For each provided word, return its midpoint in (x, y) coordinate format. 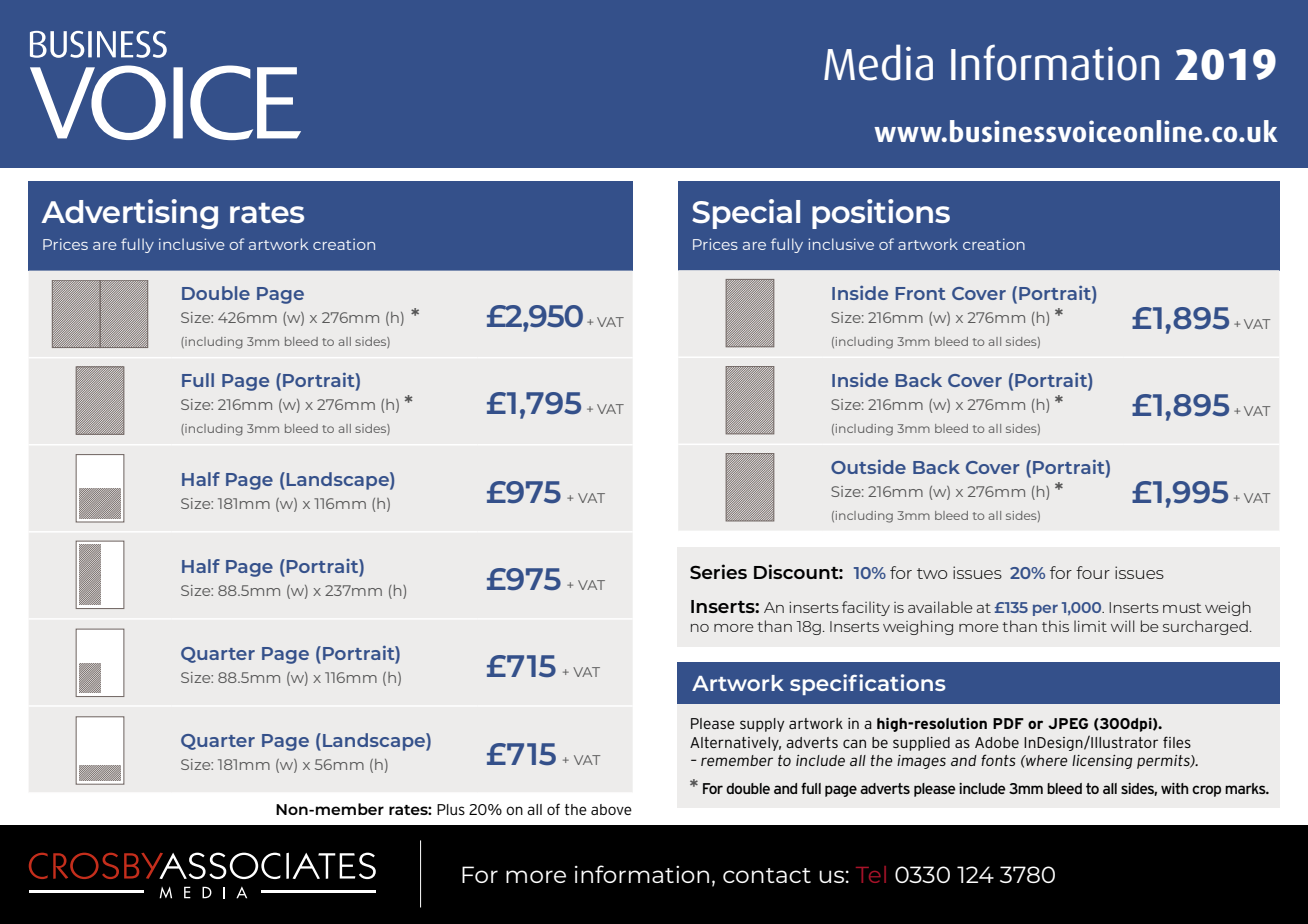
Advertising (129, 214)
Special (746, 214)
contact (767, 875)
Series (718, 571)
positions (881, 214)
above (611, 809)
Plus (451, 809)
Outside (868, 467)
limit (1090, 626)
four (1093, 572)
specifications (868, 684)
